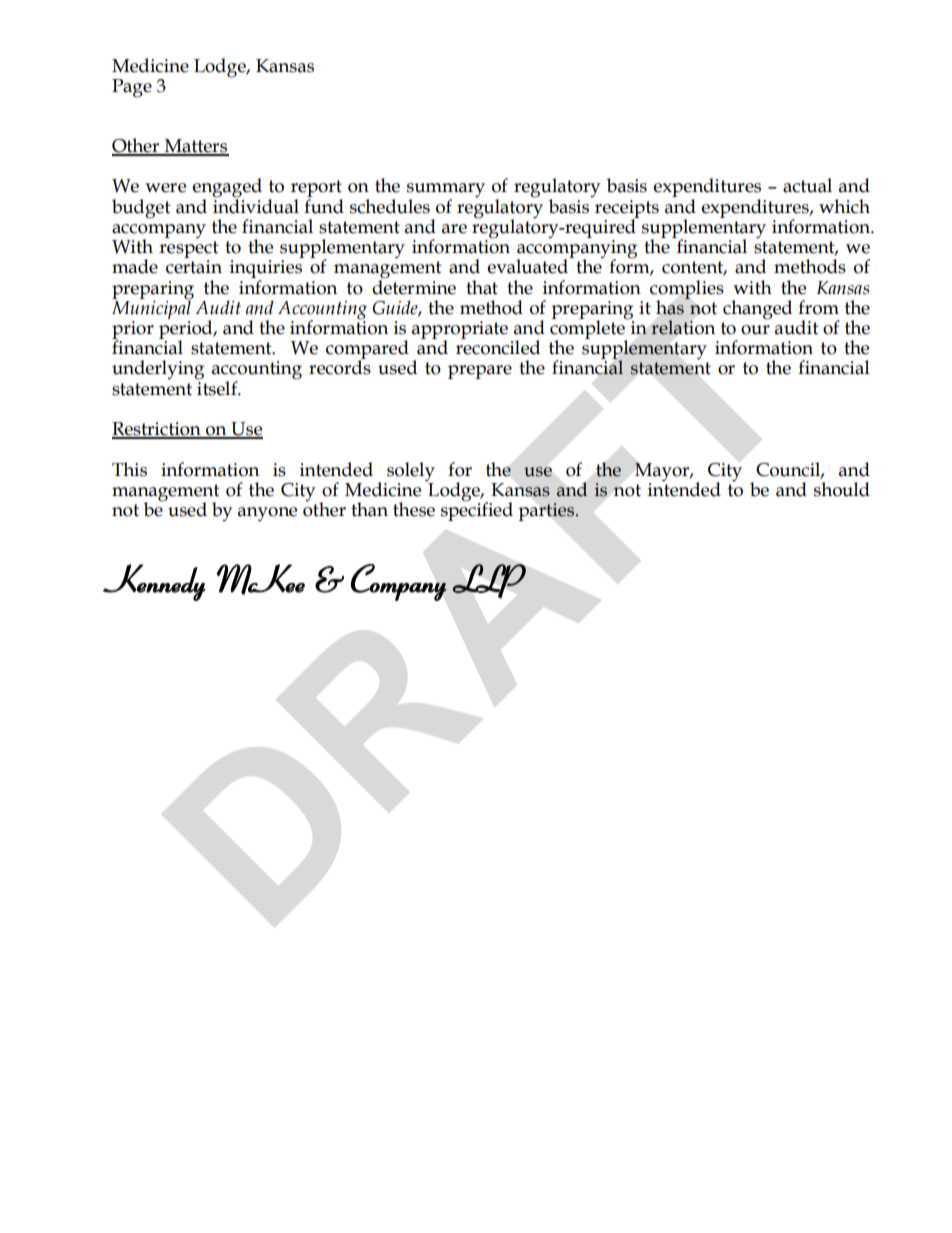  What do you see at coordinates (842, 489) in the screenshot?
I see `should` at bounding box center [842, 489].
